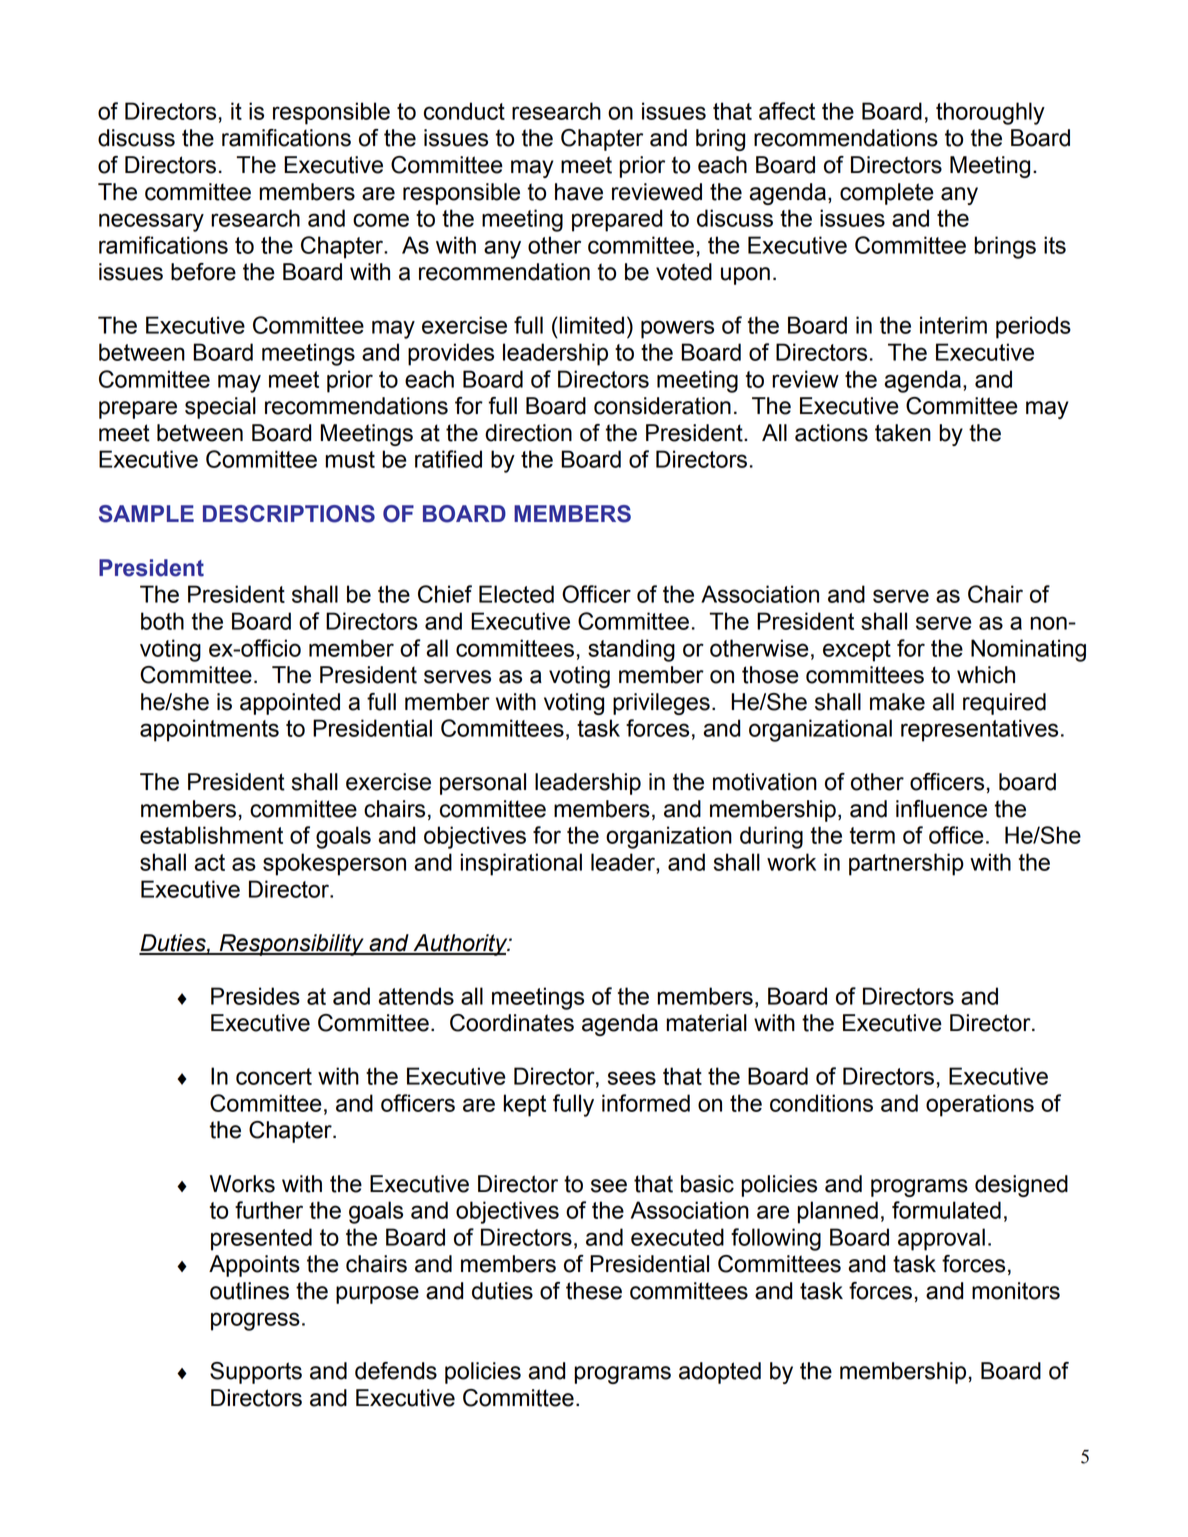 The height and width of the screenshot is (1537, 1188). What do you see at coordinates (980, 1105) in the screenshot?
I see `operations` at bounding box center [980, 1105].
